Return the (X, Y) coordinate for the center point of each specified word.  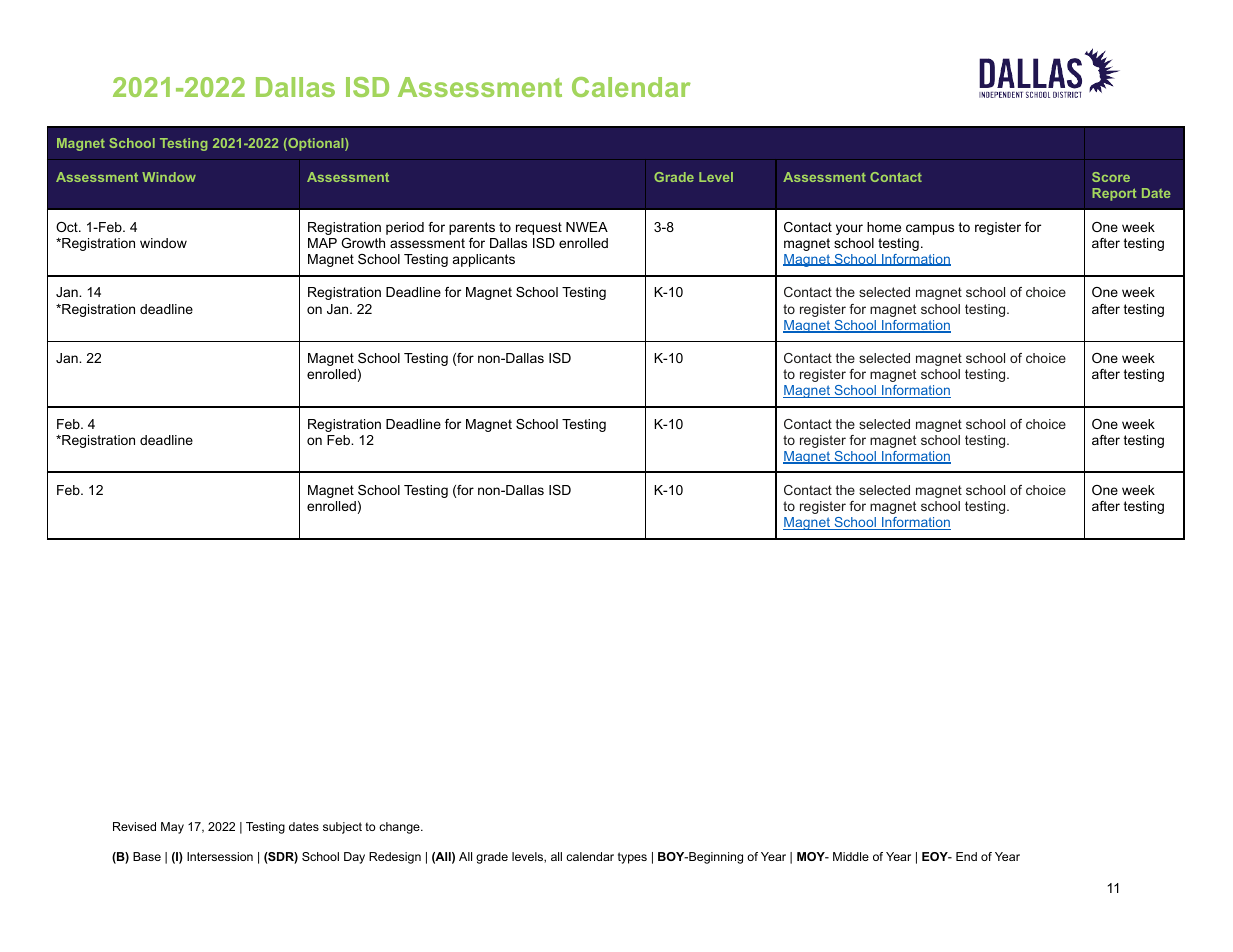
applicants (484, 260)
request (539, 228)
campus (930, 229)
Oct (68, 227)
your (849, 229)
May (172, 828)
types (632, 858)
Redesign (395, 858)
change (400, 828)
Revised (134, 826)
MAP (322, 243)
